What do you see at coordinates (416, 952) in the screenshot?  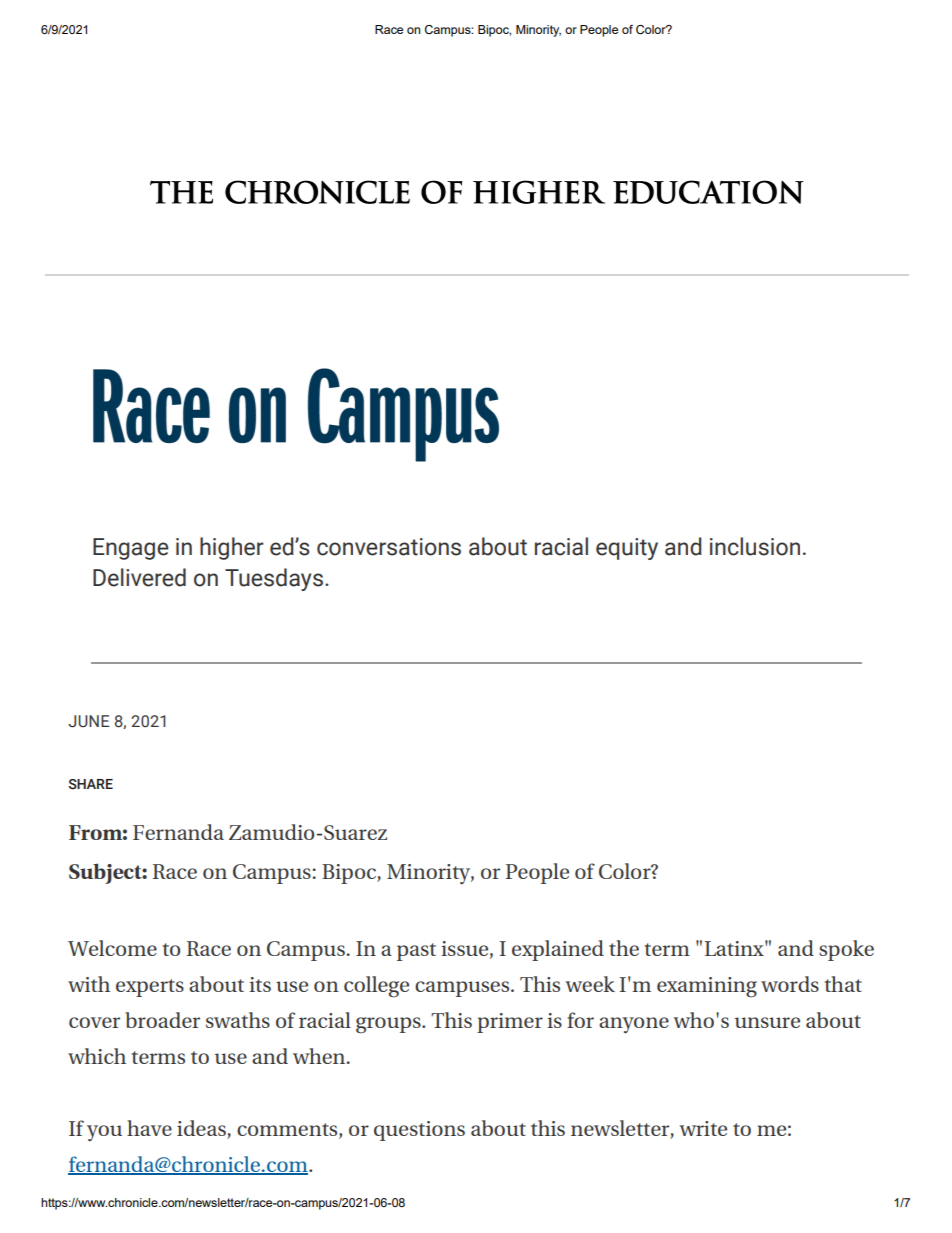 I see `past` at bounding box center [416, 952].
